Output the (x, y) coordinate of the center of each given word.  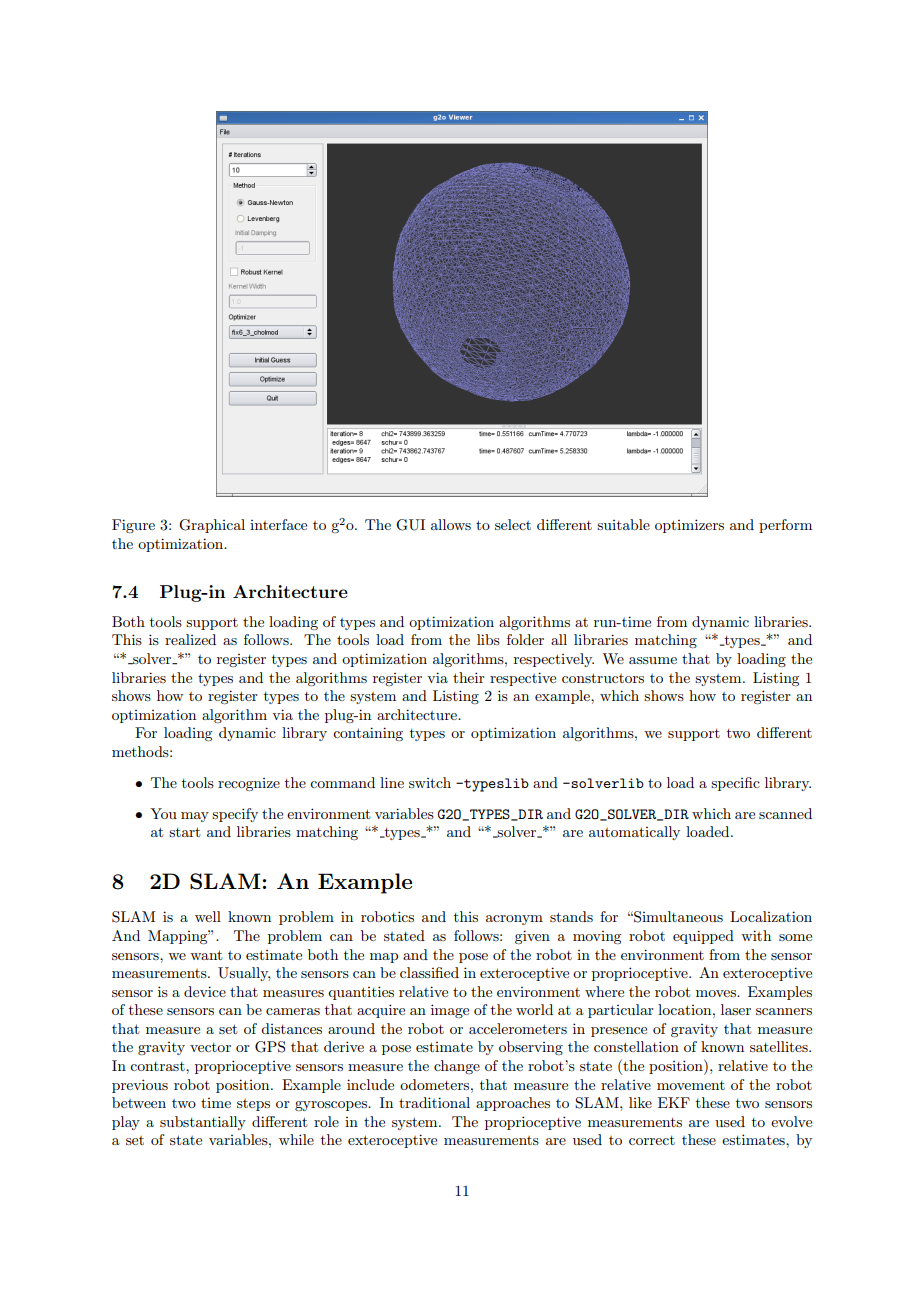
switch (430, 782)
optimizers (689, 526)
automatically (634, 833)
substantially (203, 1123)
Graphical (212, 526)
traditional (434, 1102)
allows (451, 524)
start (184, 832)
